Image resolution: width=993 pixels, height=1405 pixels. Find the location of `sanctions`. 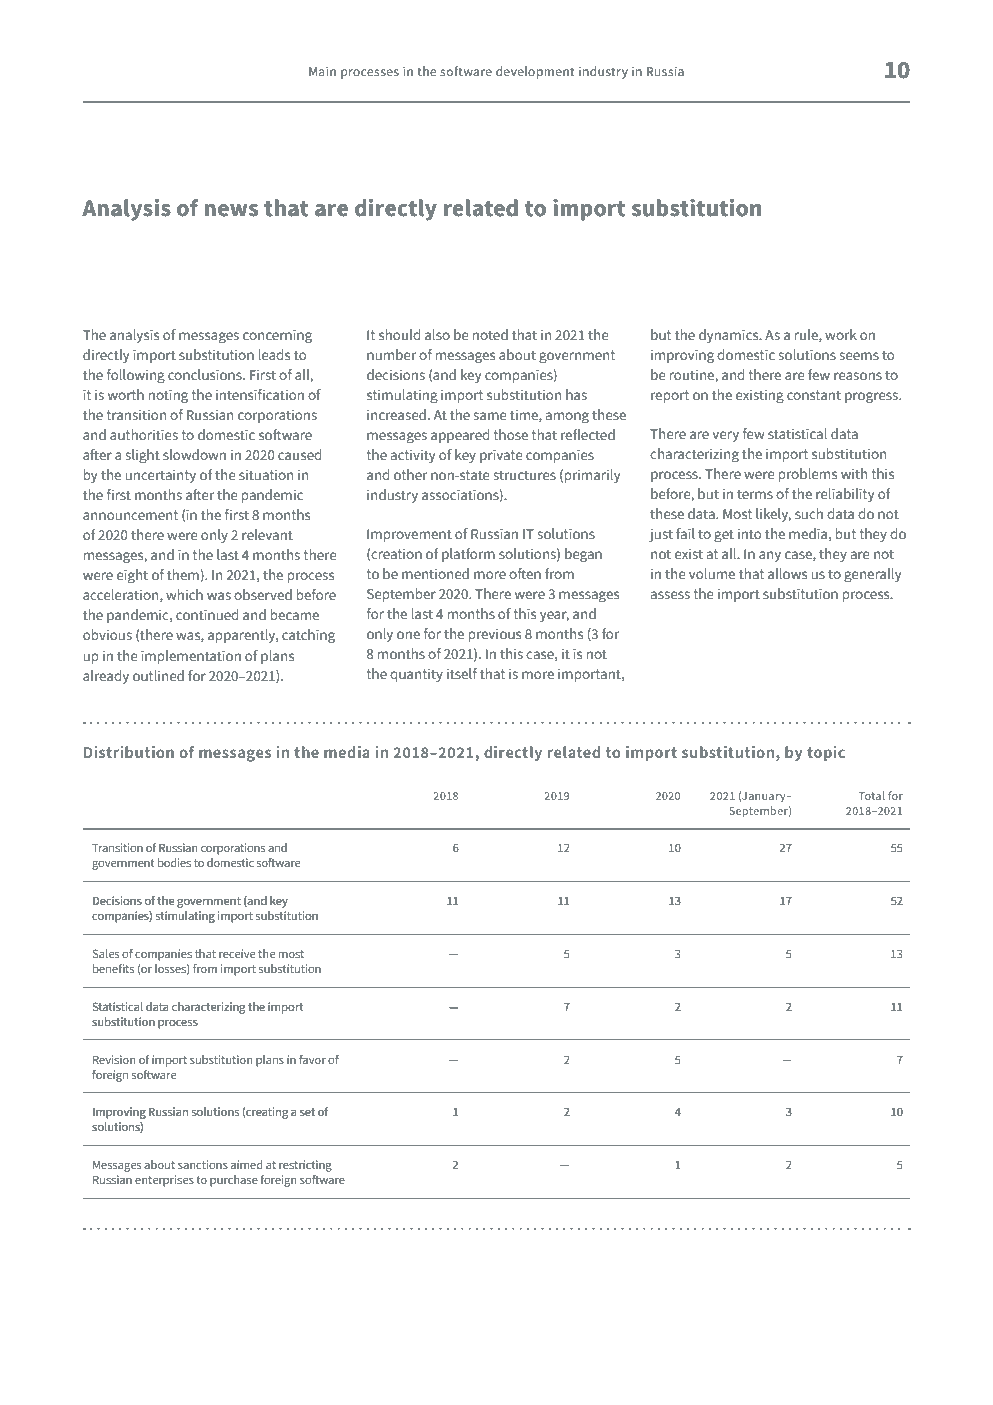

sanctions is located at coordinates (203, 1164).
